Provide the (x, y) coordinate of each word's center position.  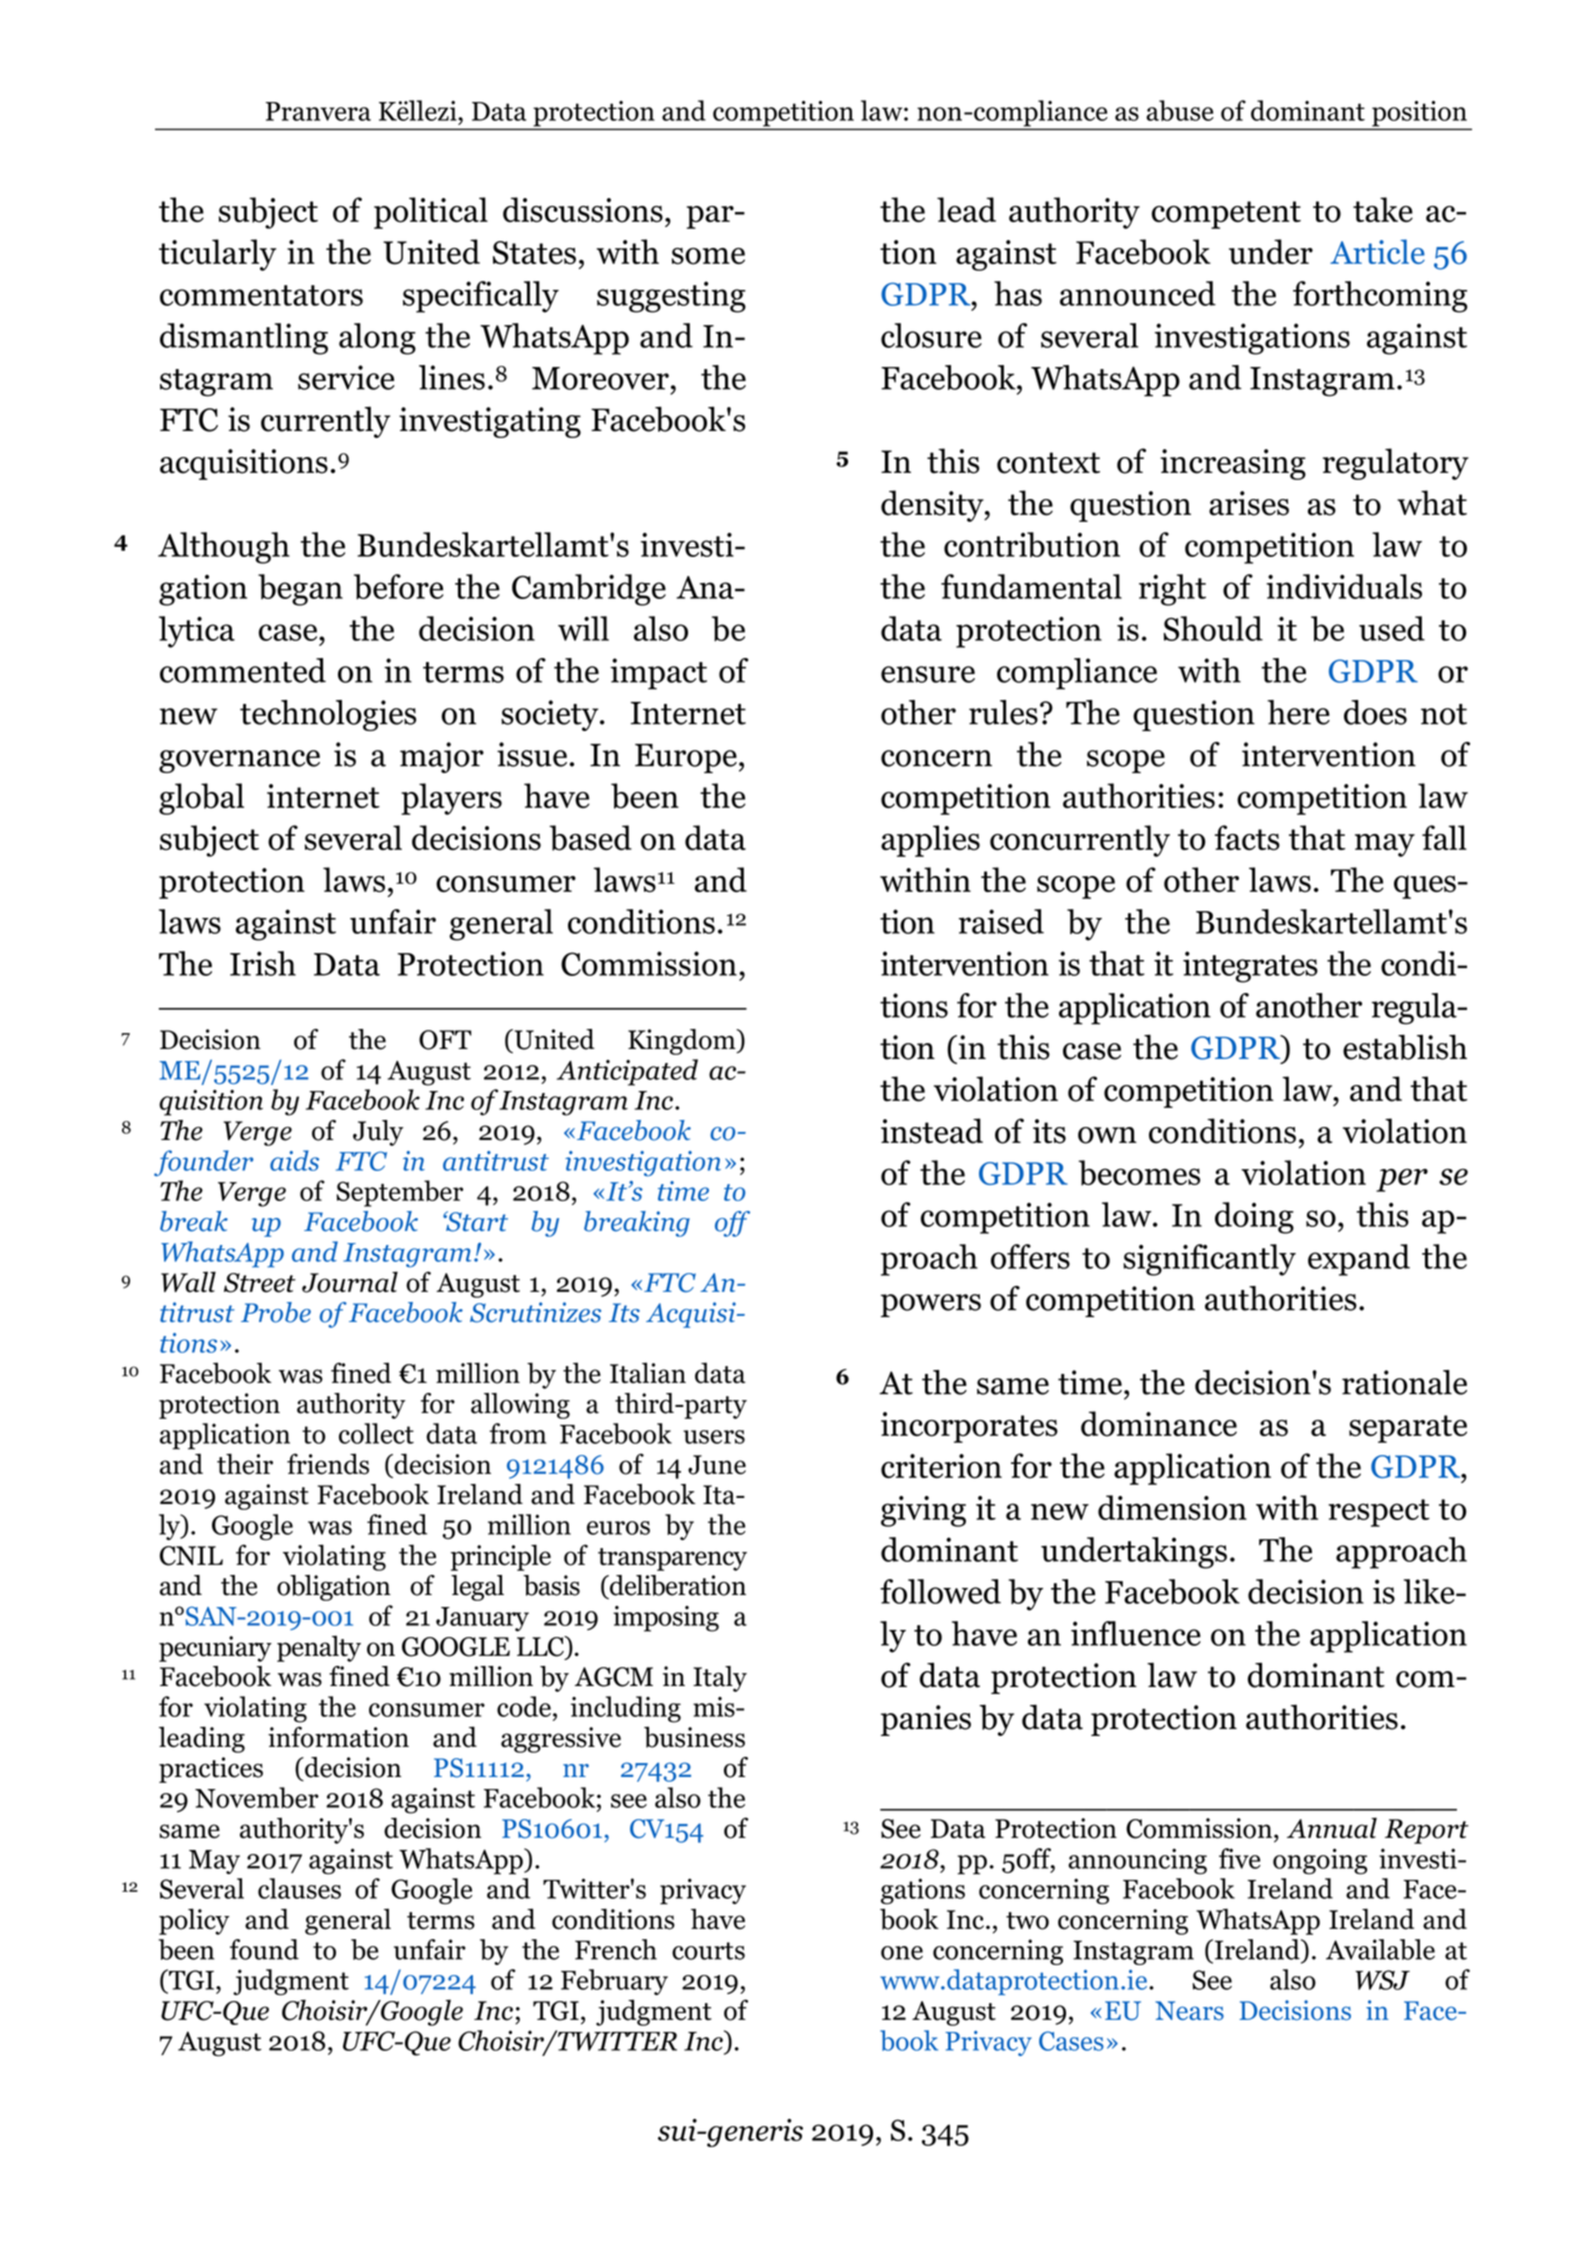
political (431, 213)
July (378, 1133)
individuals (1344, 586)
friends (328, 1464)
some (708, 256)
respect (1379, 1513)
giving (923, 1511)
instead (932, 1131)
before (398, 587)
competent (1226, 215)
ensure (928, 674)
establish (1405, 1047)
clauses (299, 1888)
